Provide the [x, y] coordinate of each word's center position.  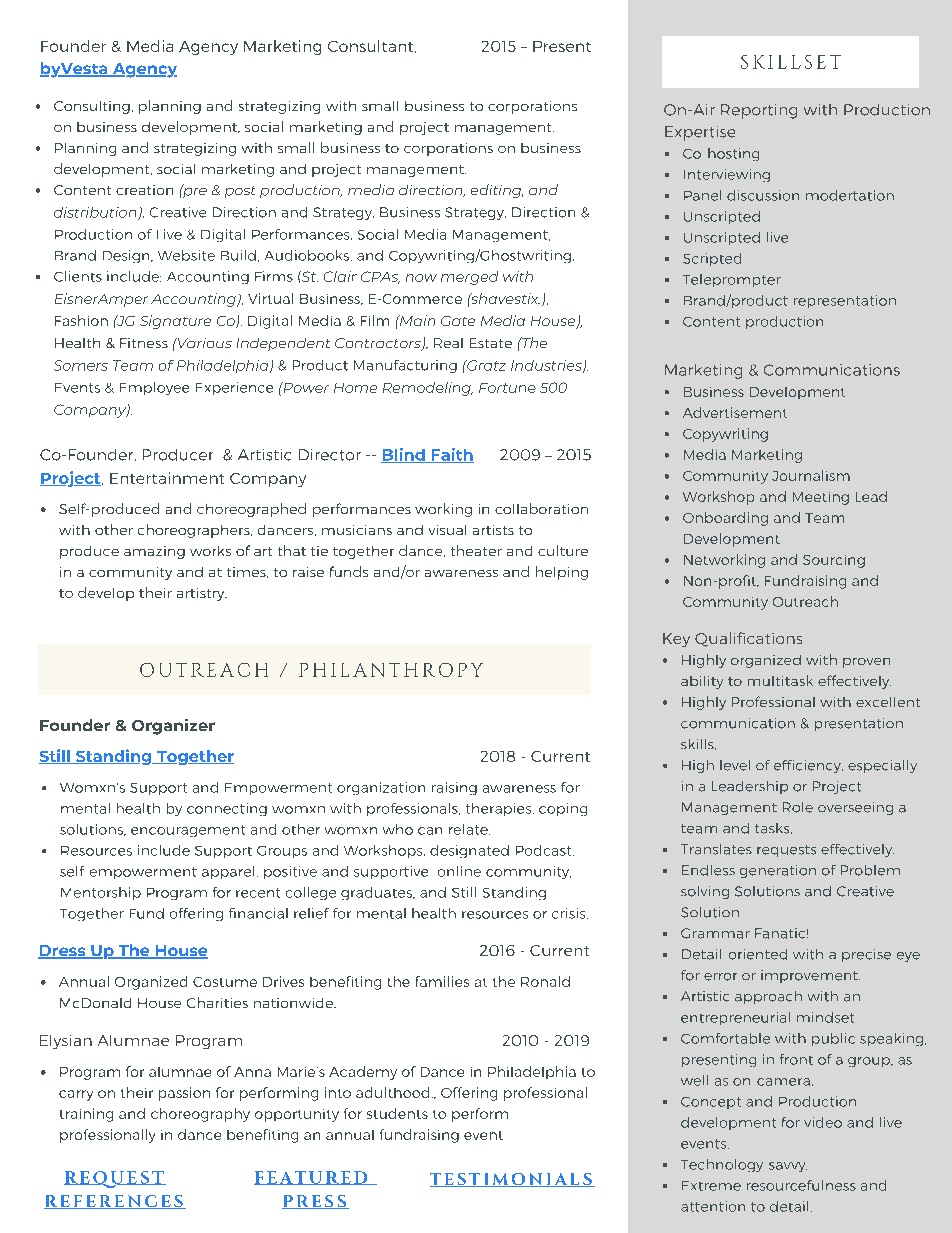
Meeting [821, 498]
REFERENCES [114, 1202]
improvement [810, 976]
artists [493, 530]
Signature [175, 322]
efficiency [808, 766]
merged [469, 278]
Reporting [759, 111]
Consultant [372, 46]
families [442, 981]
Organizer [173, 727]
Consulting [92, 107]
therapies [500, 809]
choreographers [195, 531]
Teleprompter [732, 280]
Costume [225, 982]
